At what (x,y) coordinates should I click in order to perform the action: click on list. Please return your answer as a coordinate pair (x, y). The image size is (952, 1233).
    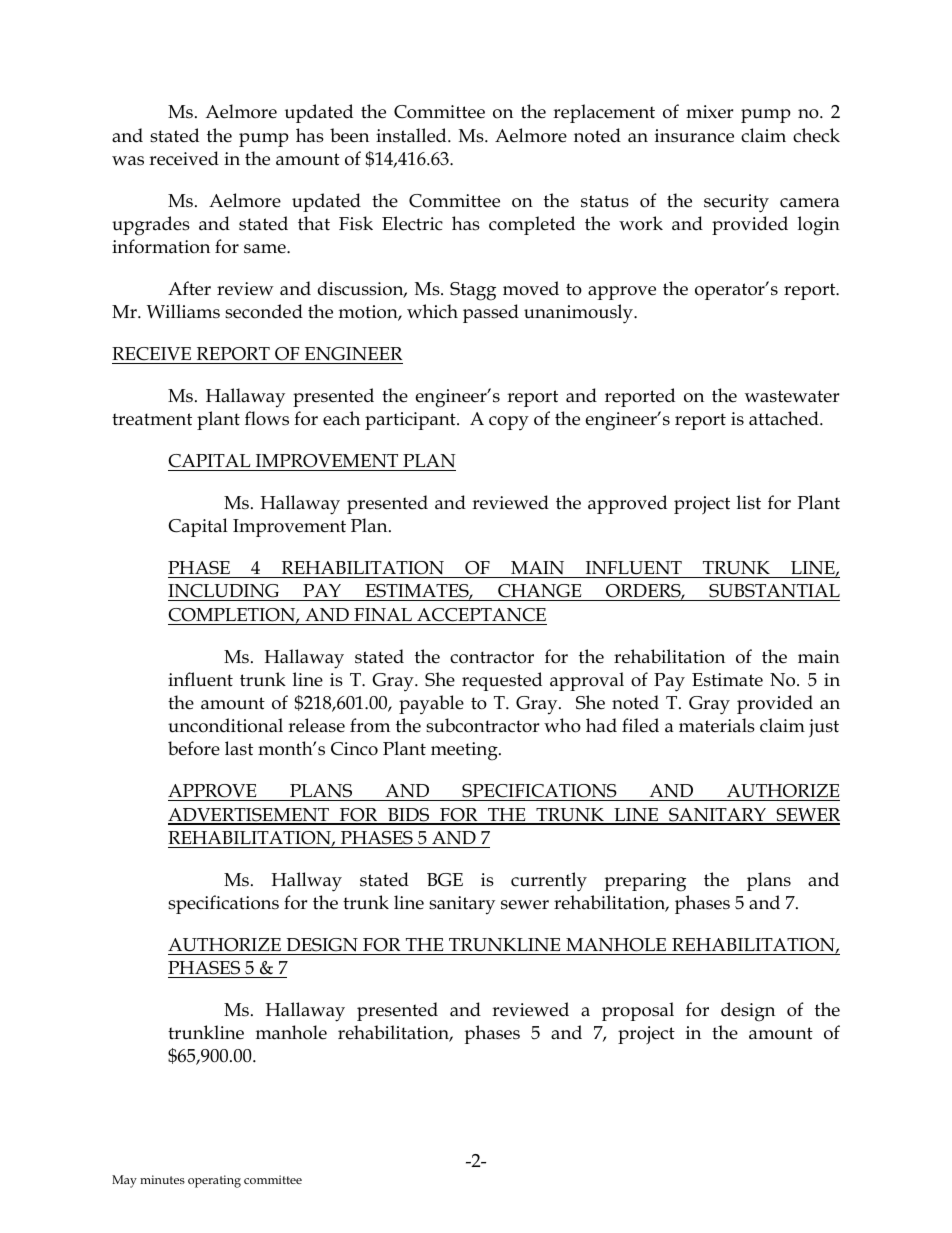
    Looking at the image, I should click on (749, 502).
